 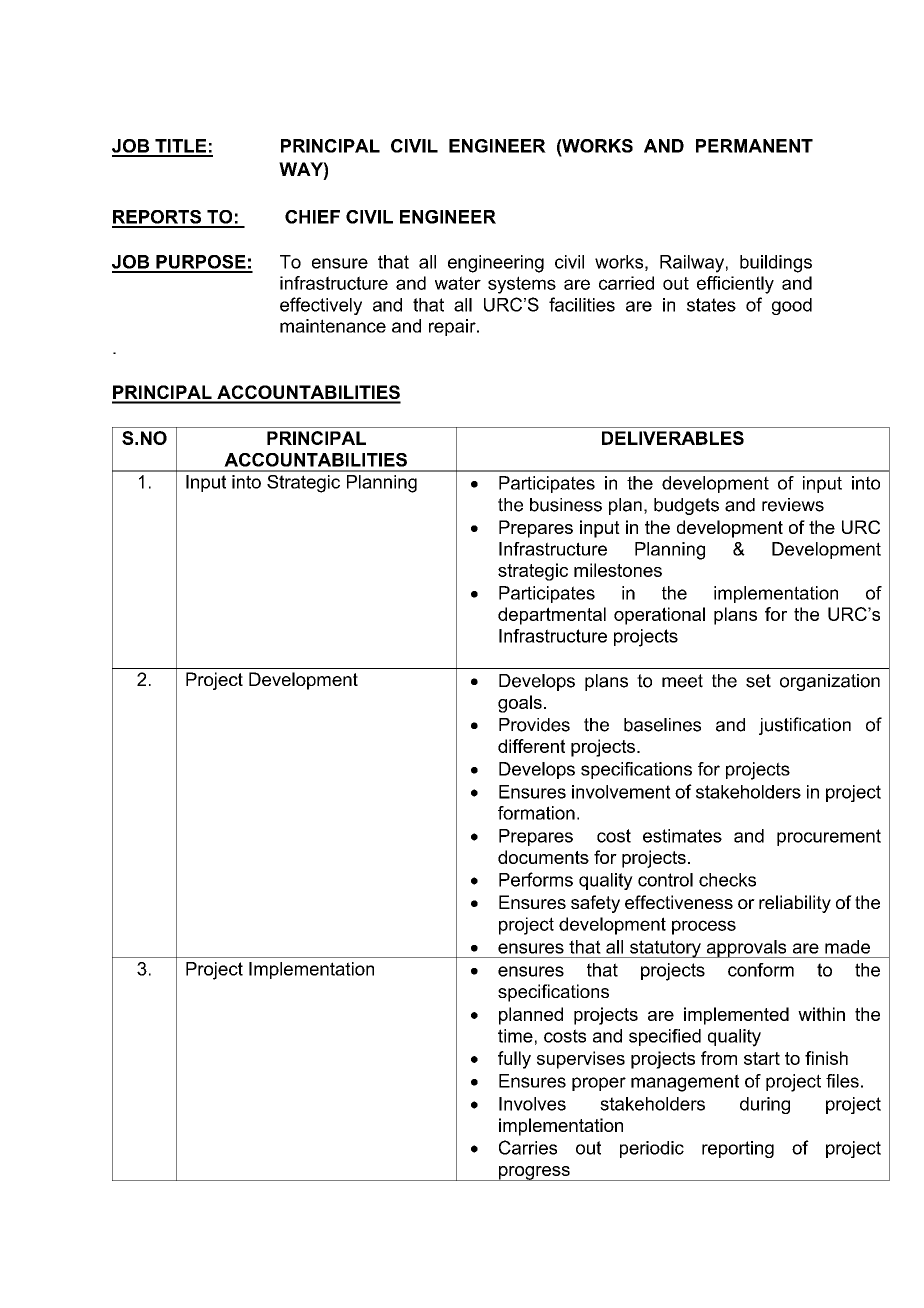 I want to click on PERMANENT, so click(x=754, y=146).
